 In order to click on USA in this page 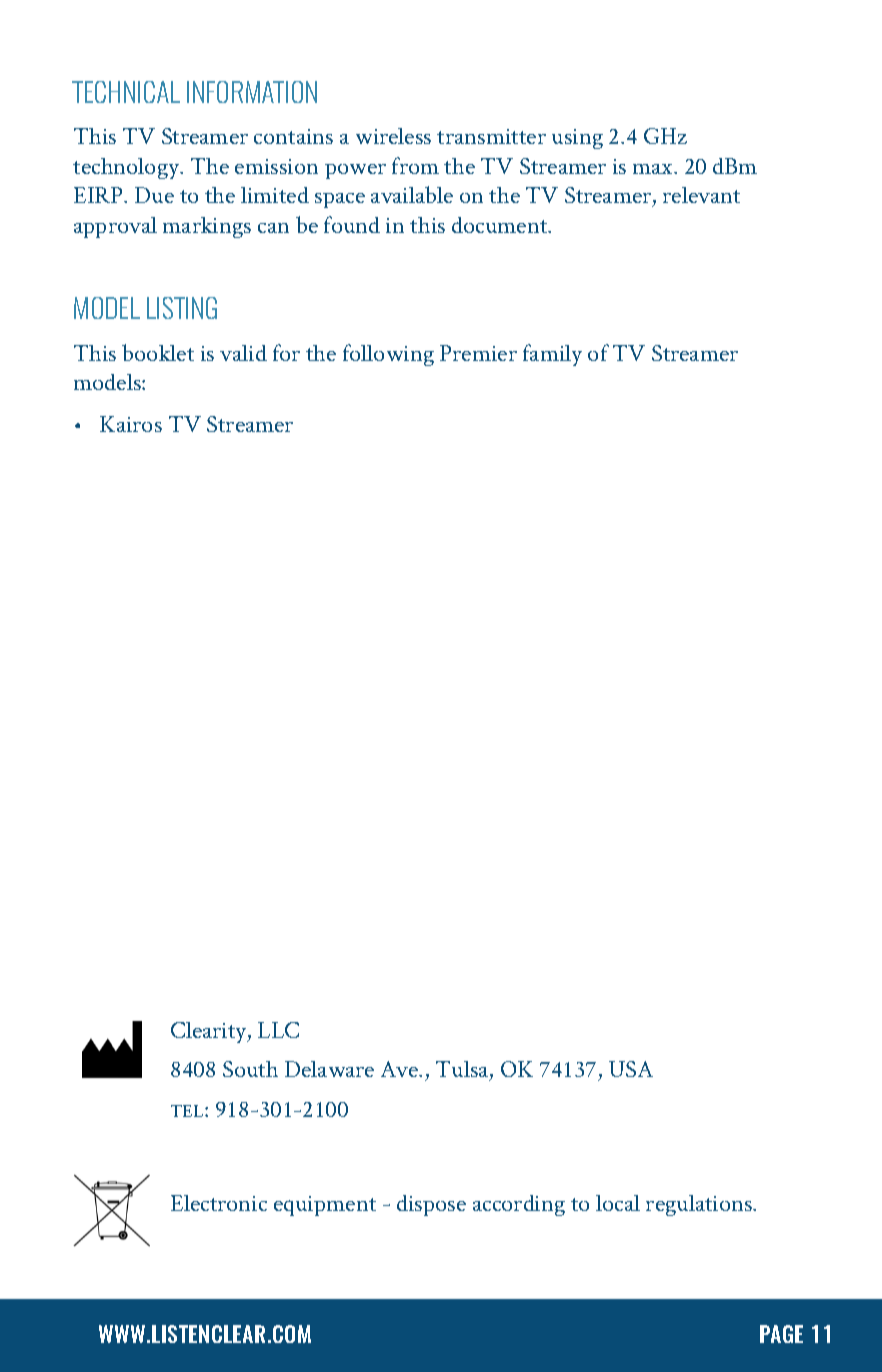, I will do `click(631, 1069)`.
